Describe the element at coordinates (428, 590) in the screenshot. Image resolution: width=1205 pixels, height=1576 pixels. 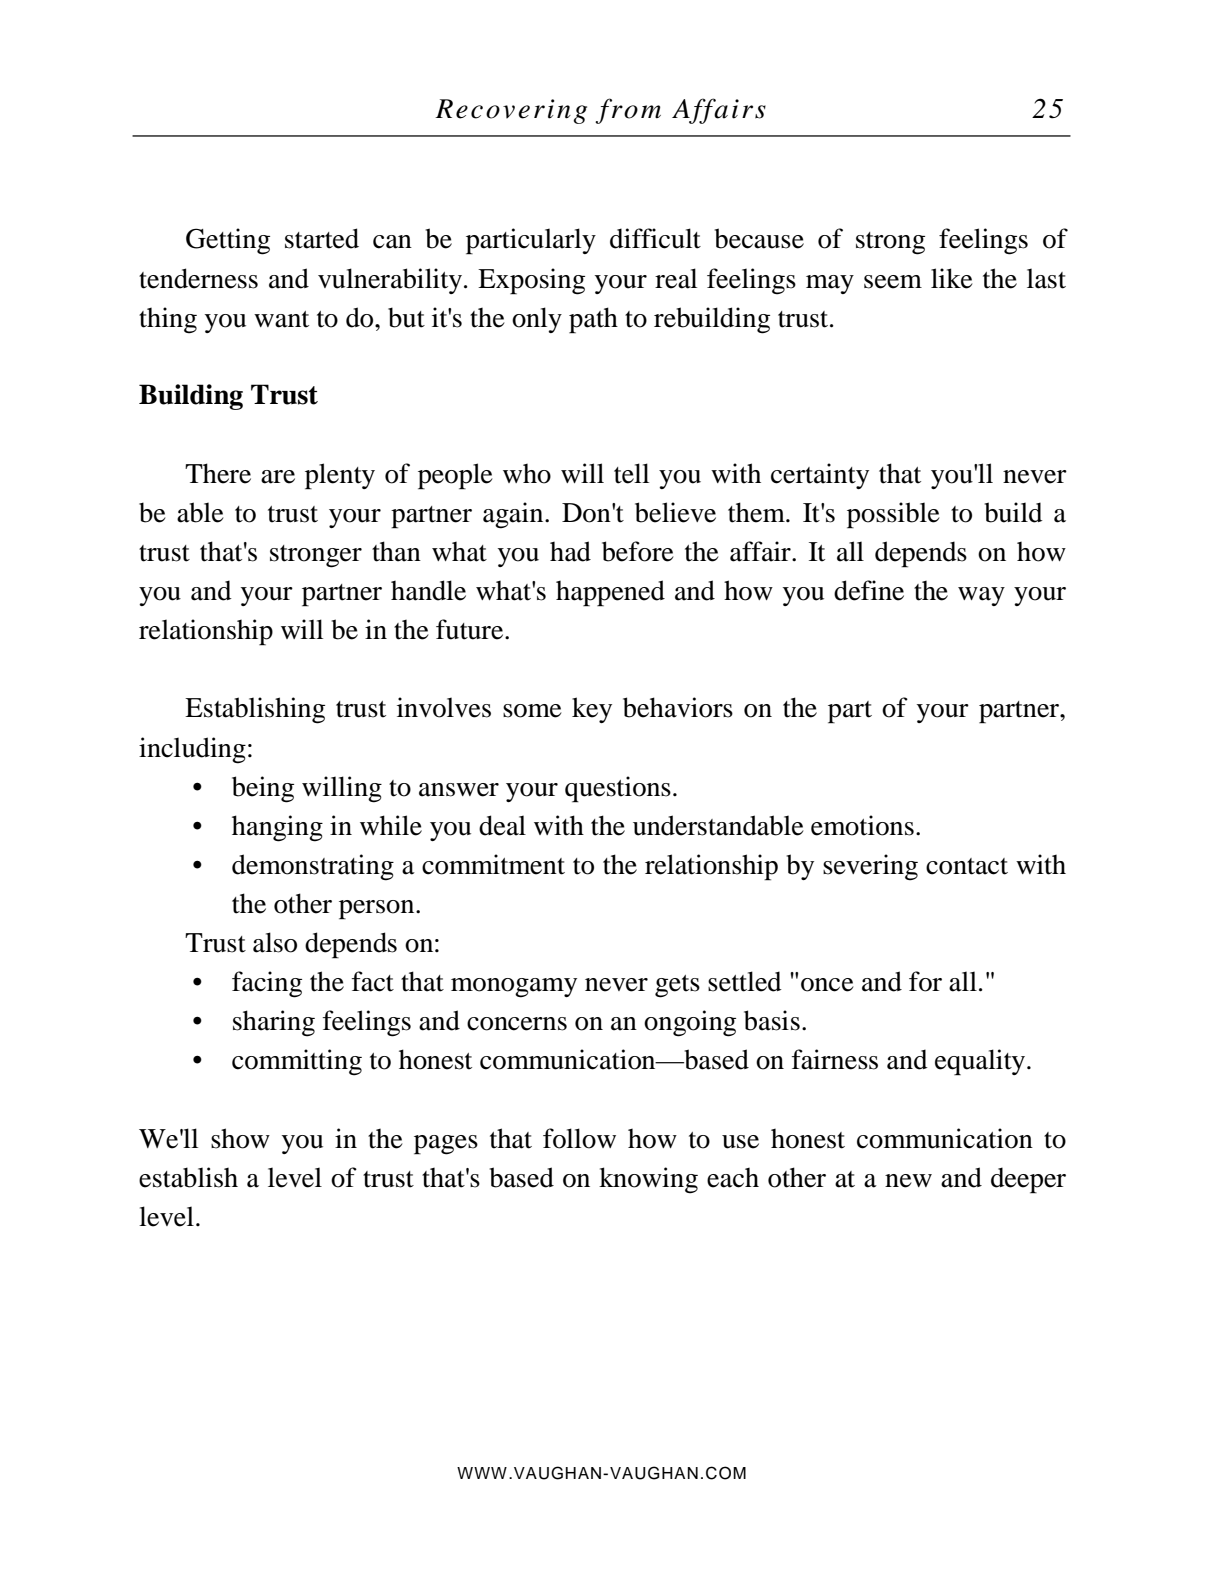
I see `handle` at that location.
